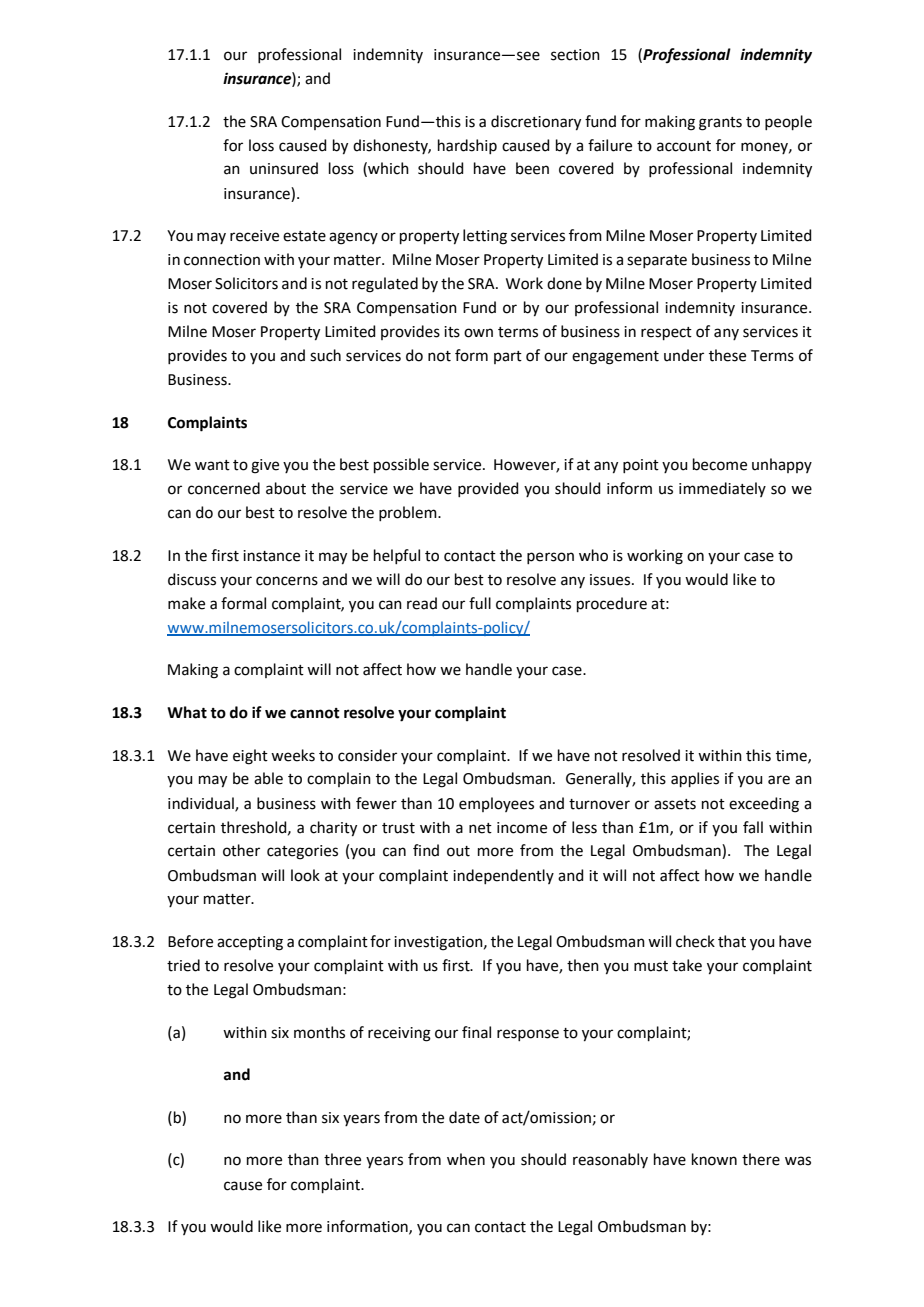  I want to click on able, so click(268, 778).
